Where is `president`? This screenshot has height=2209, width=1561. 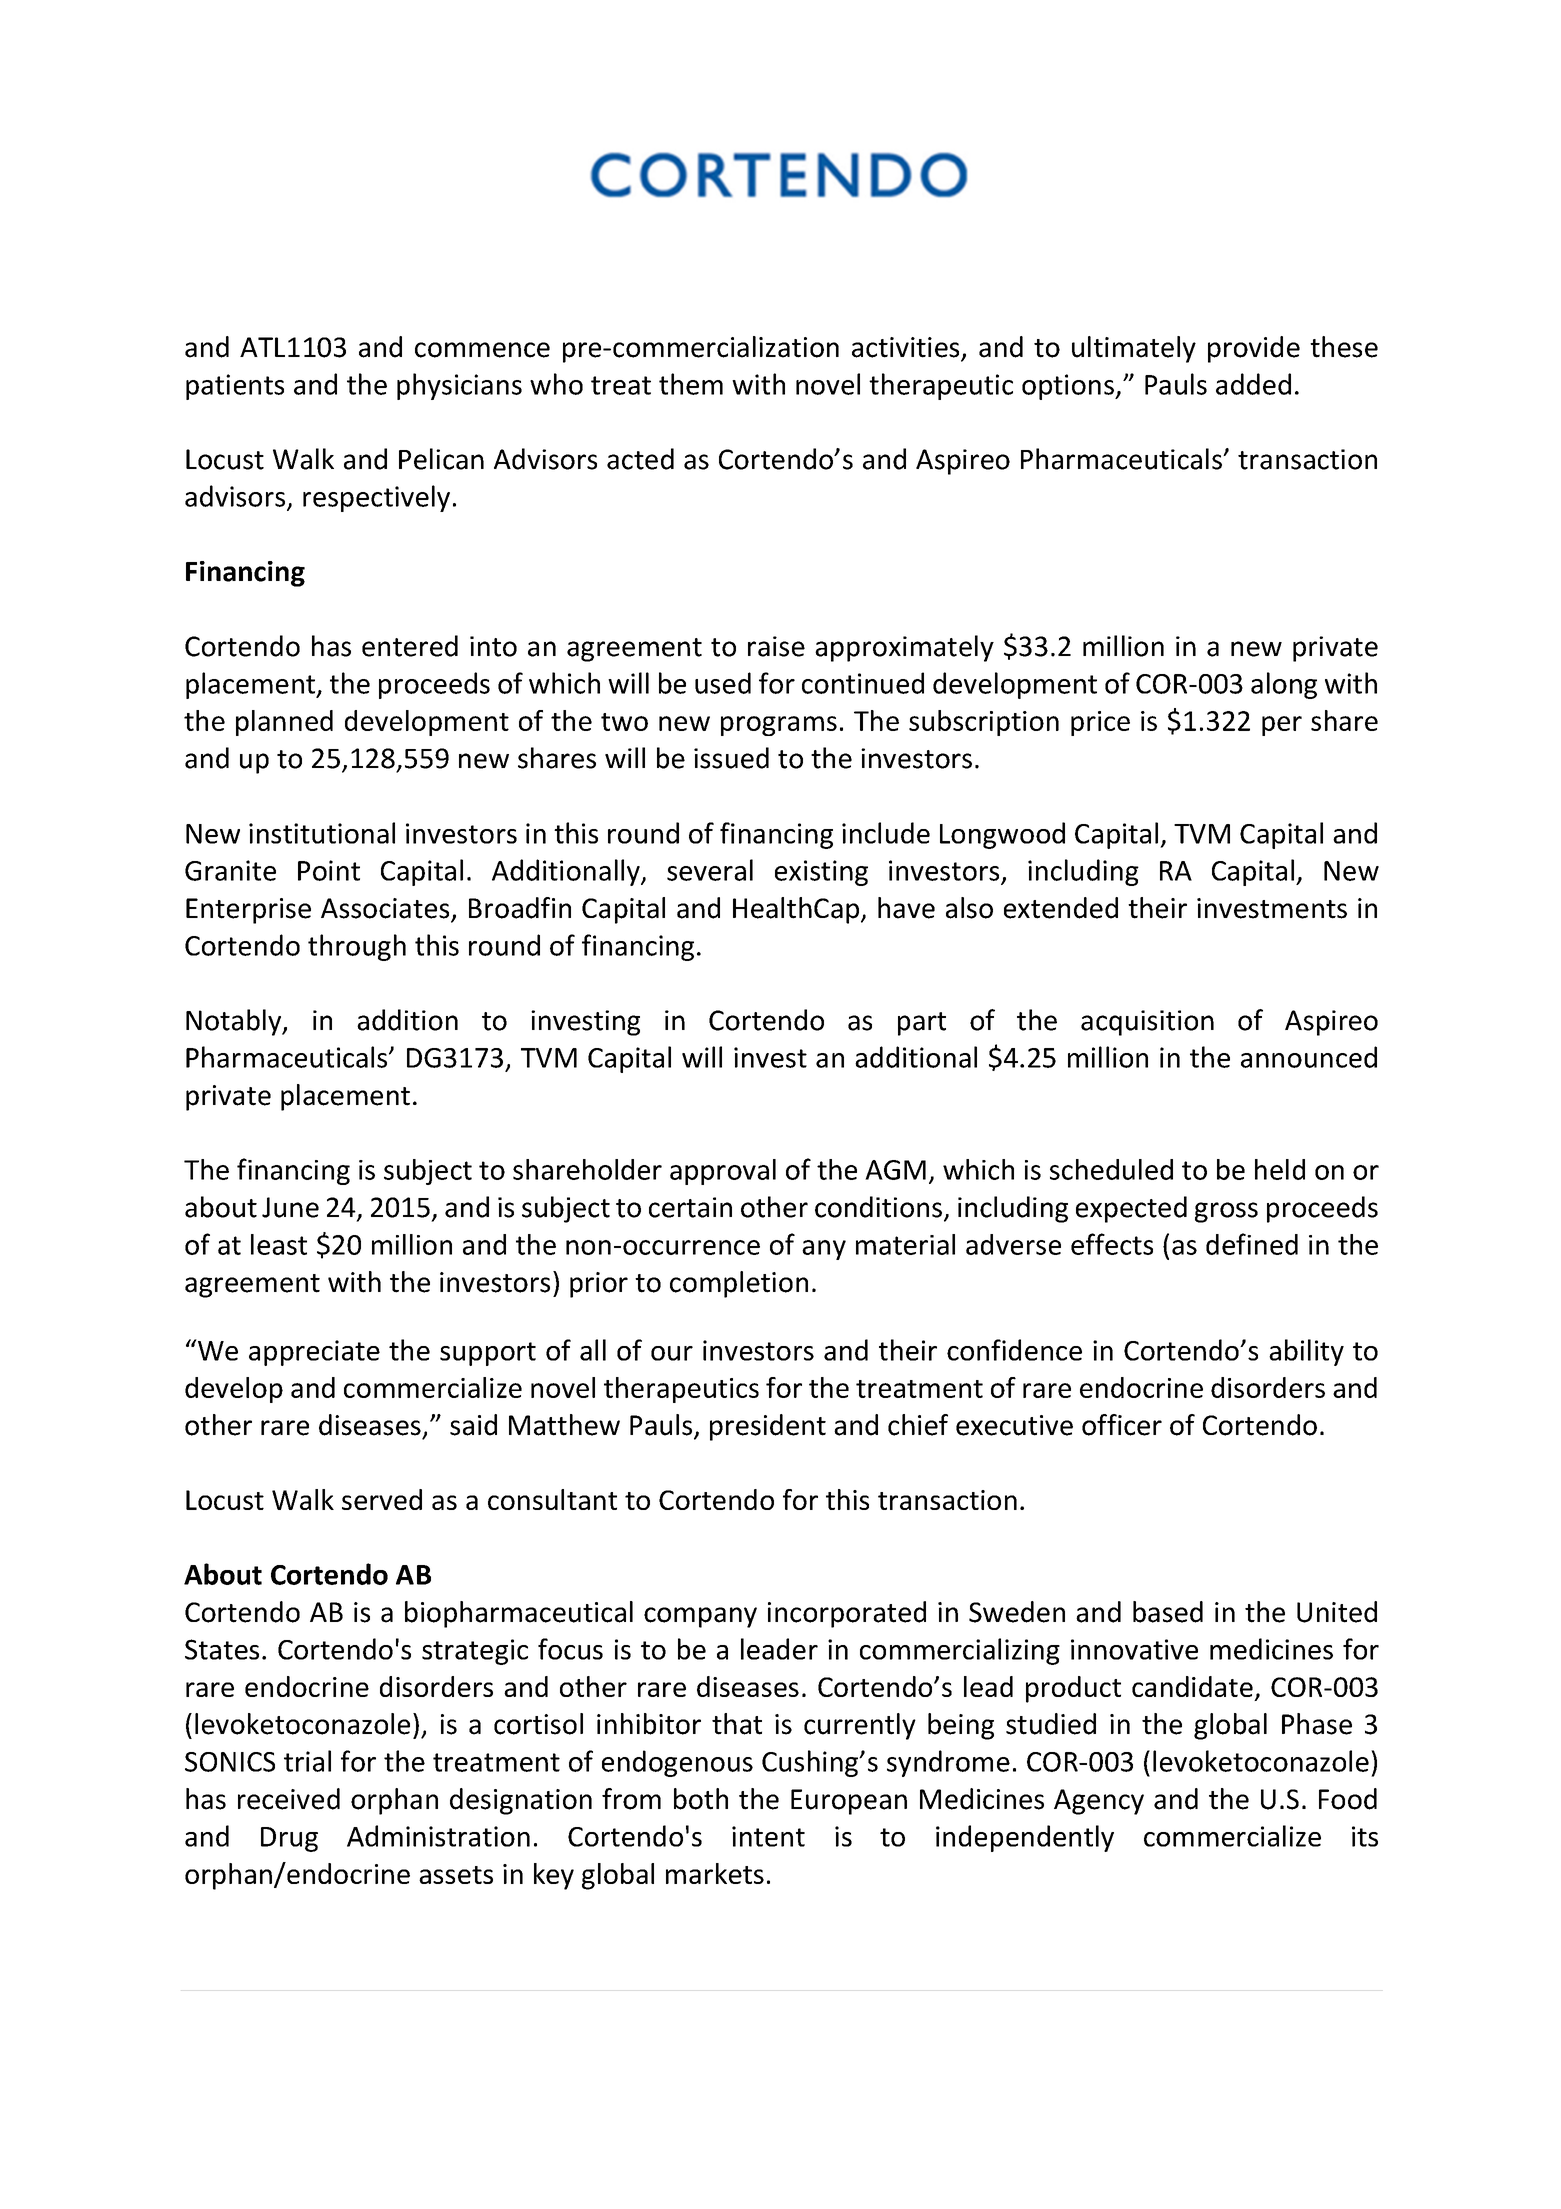 president is located at coordinates (768, 1427).
